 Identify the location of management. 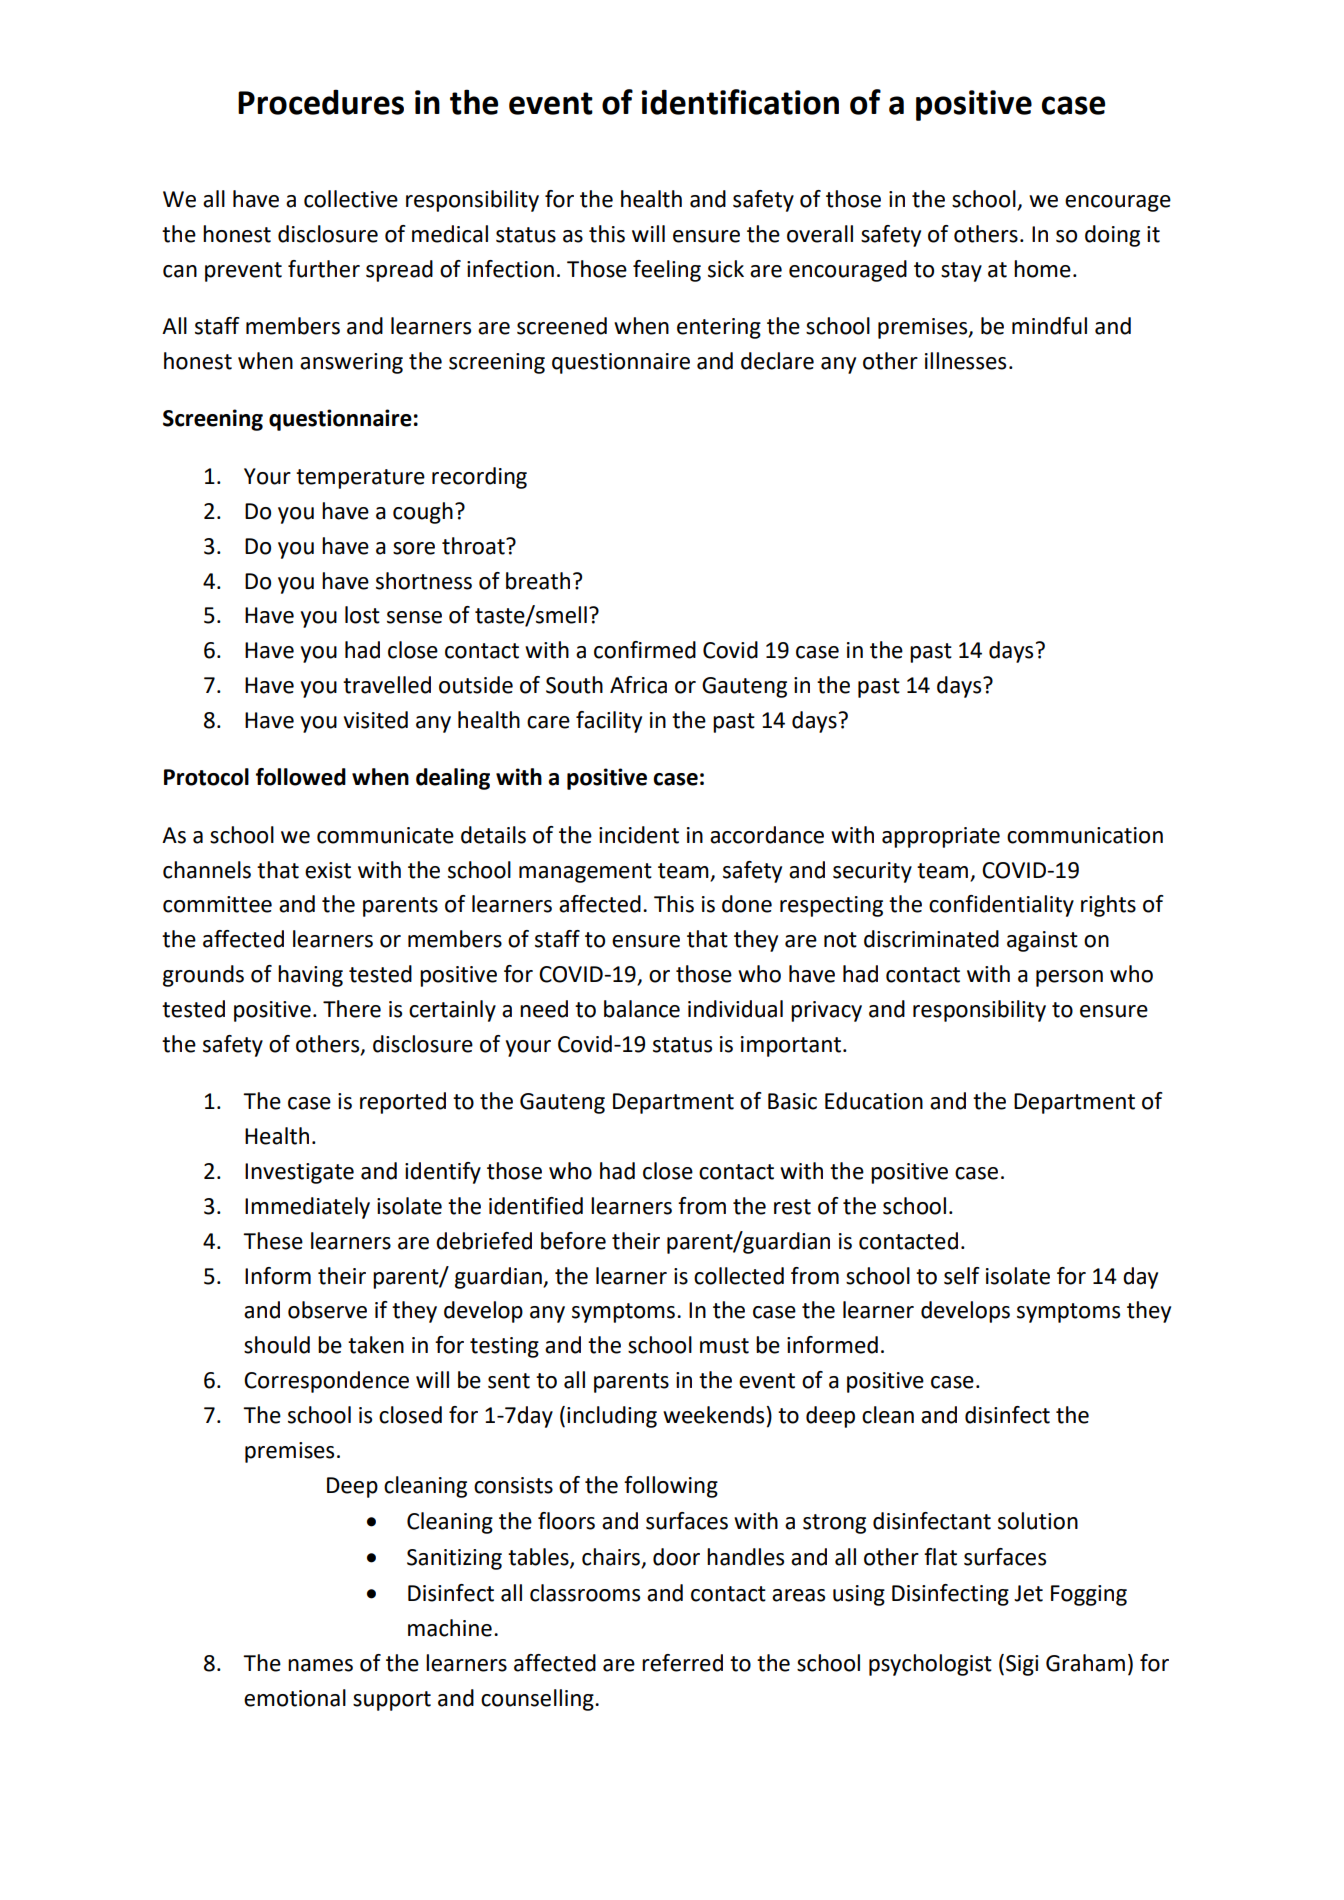
(585, 873).
